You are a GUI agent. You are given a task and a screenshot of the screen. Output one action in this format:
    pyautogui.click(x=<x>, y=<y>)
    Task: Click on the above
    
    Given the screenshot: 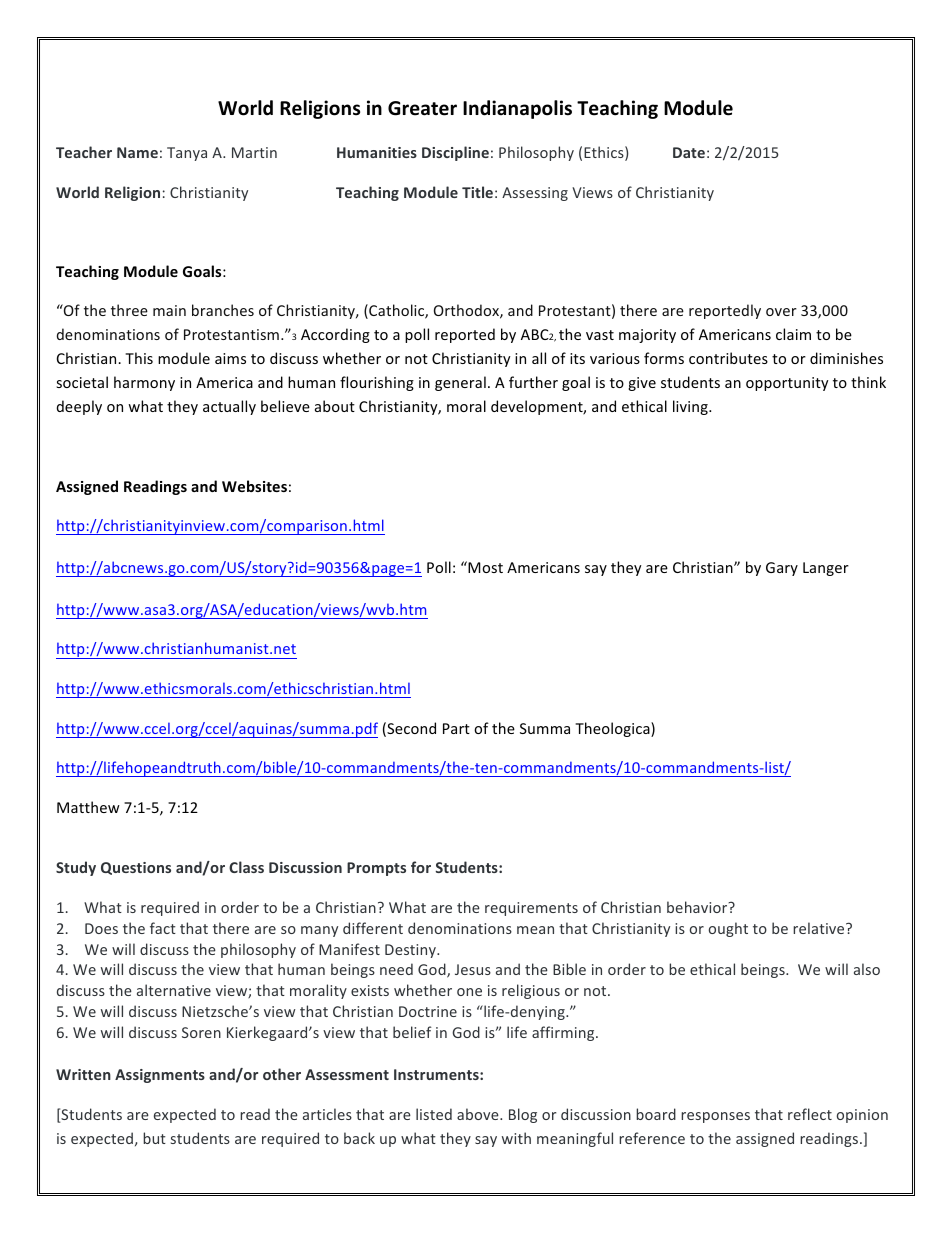 What is the action you would take?
    pyautogui.click(x=479, y=1114)
